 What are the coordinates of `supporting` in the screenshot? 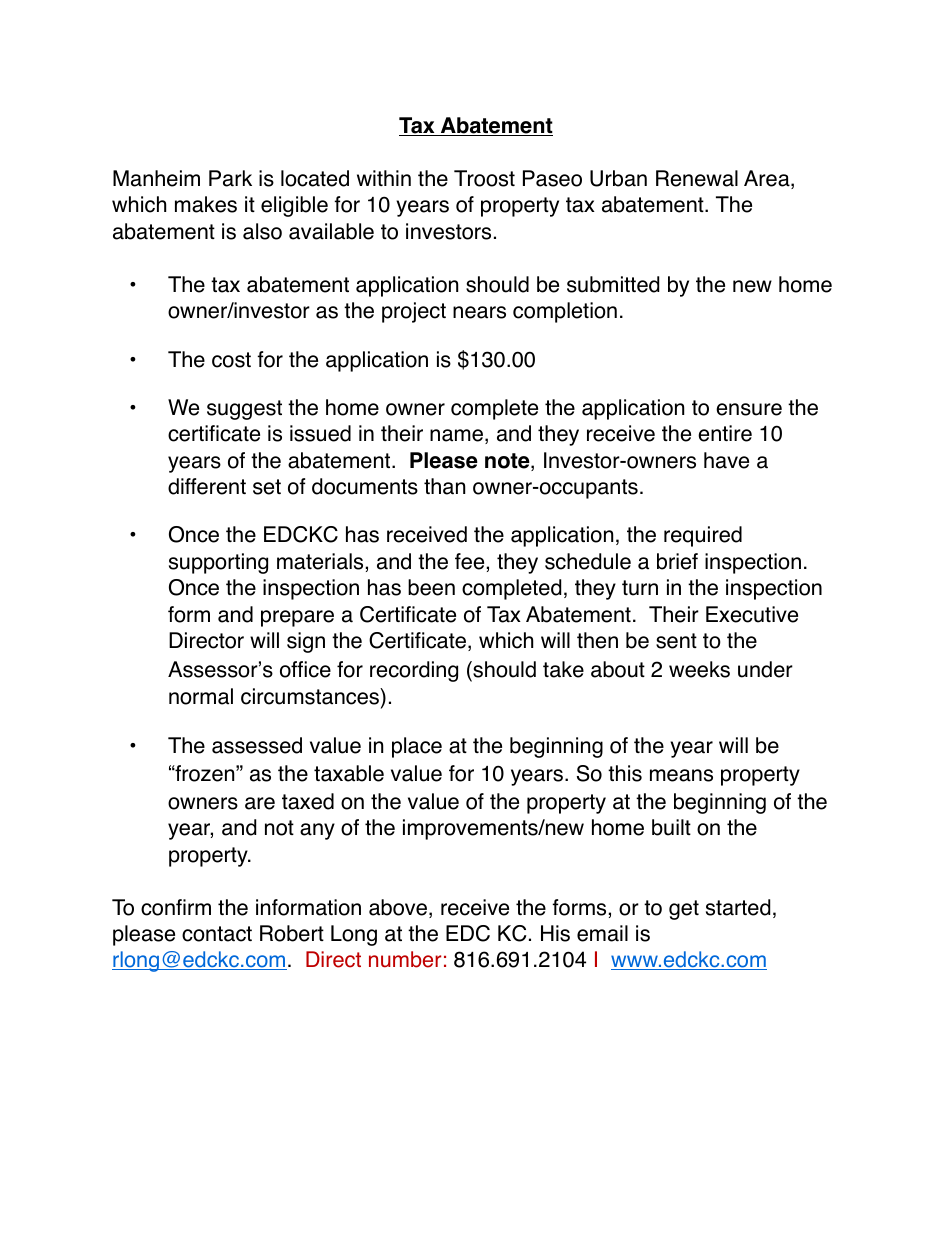 It's located at (218, 563).
